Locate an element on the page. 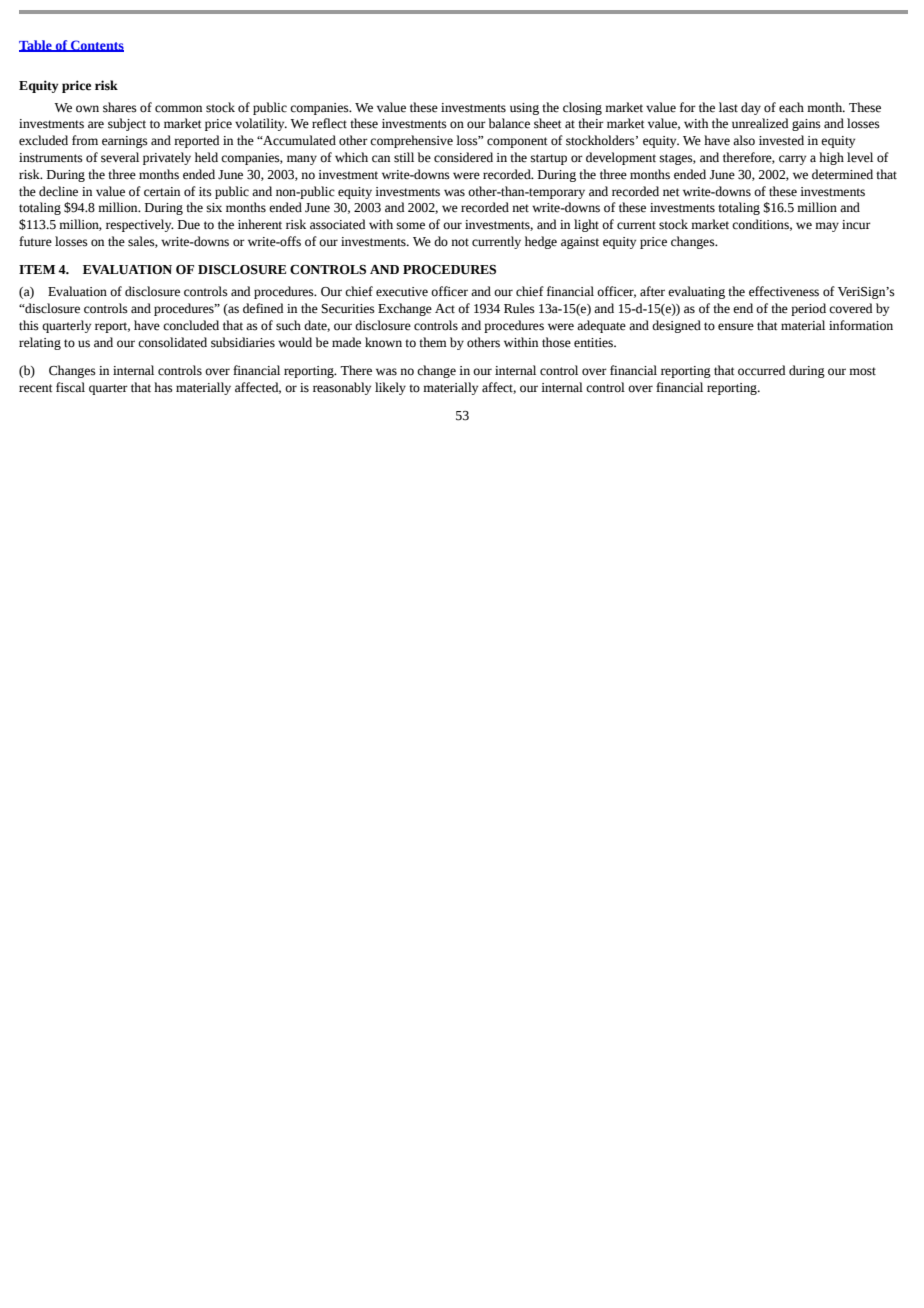 This document has width=924, height=1308. effectiveness is located at coordinates (784, 291).
